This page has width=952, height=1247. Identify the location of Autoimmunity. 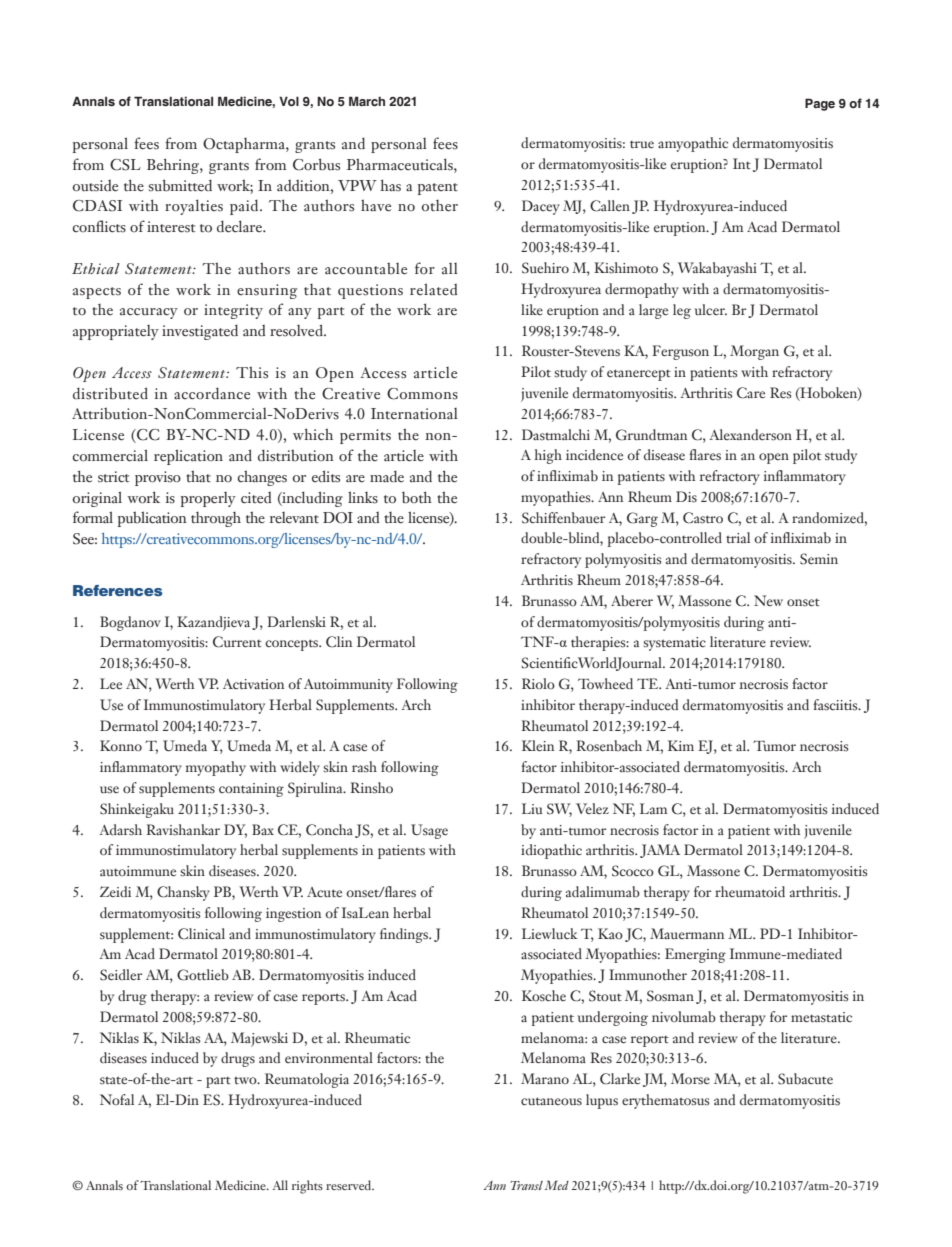
(348, 686).
